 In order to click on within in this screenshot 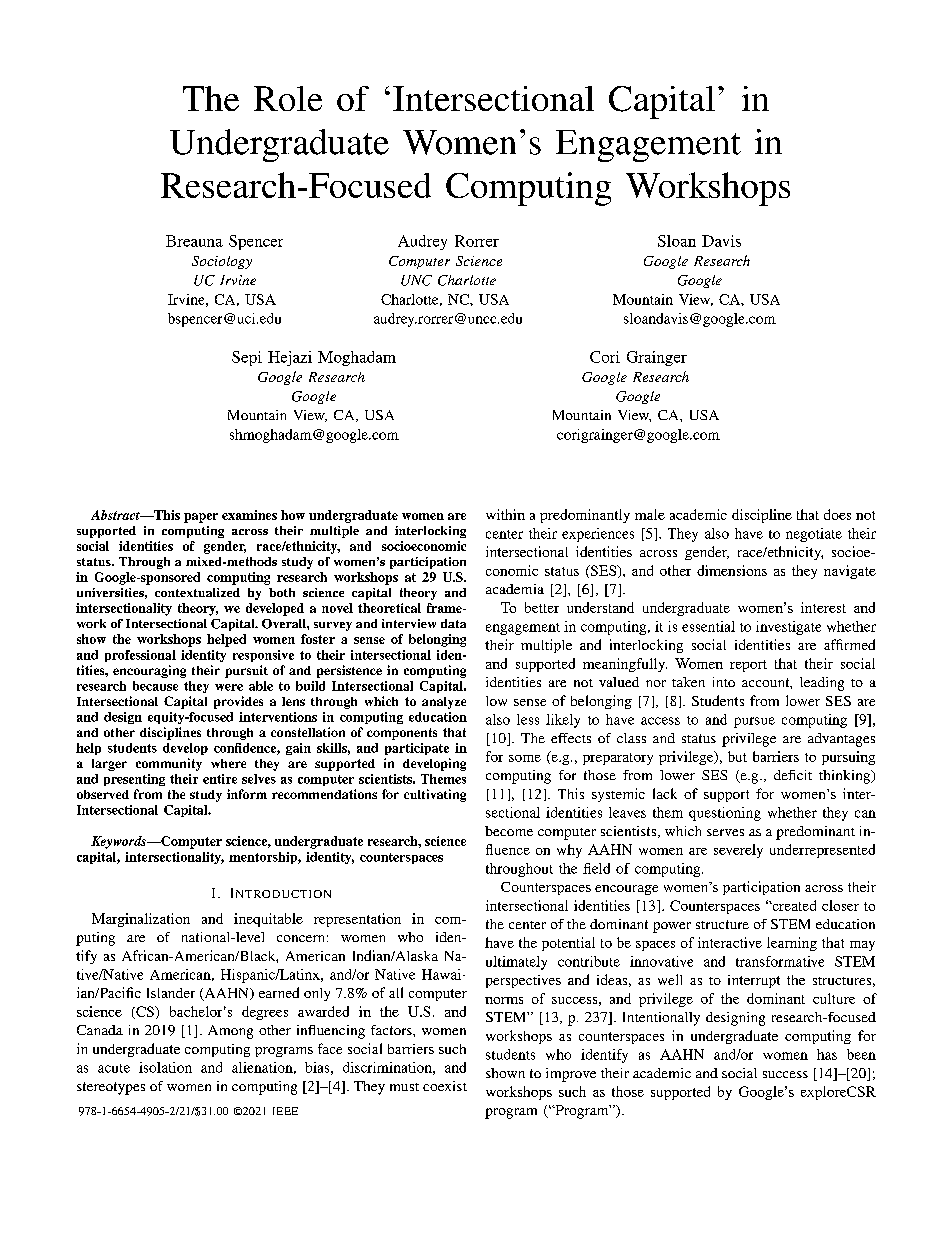, I will do `click(505, 514)`.
